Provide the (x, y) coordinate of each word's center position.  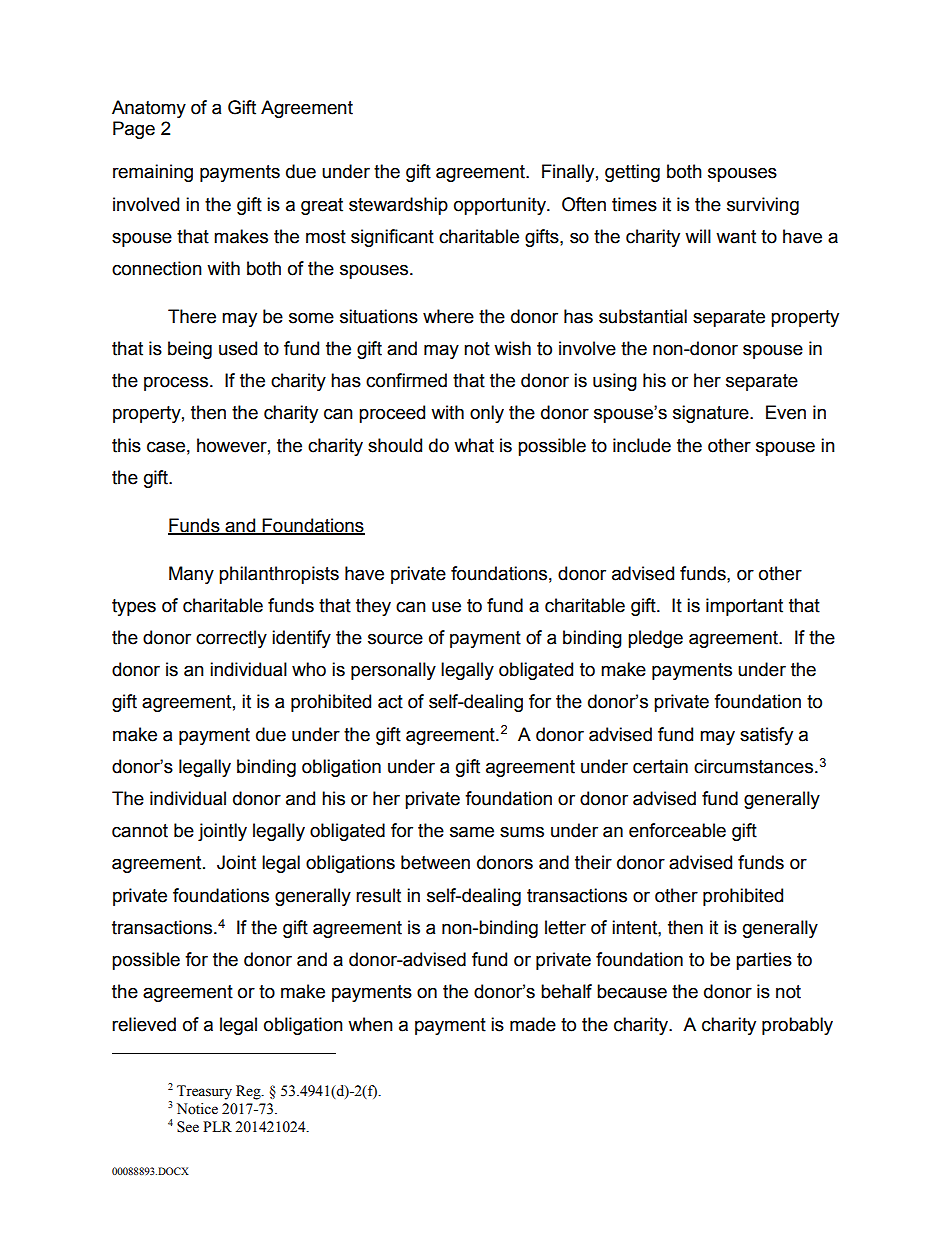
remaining (153, 173)
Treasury (204, 1092)
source (395, 639)
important (744, 607)
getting (632, 173)
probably (797, 1026)
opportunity (501, 206)
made (533, 1024)
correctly (231, 639)
